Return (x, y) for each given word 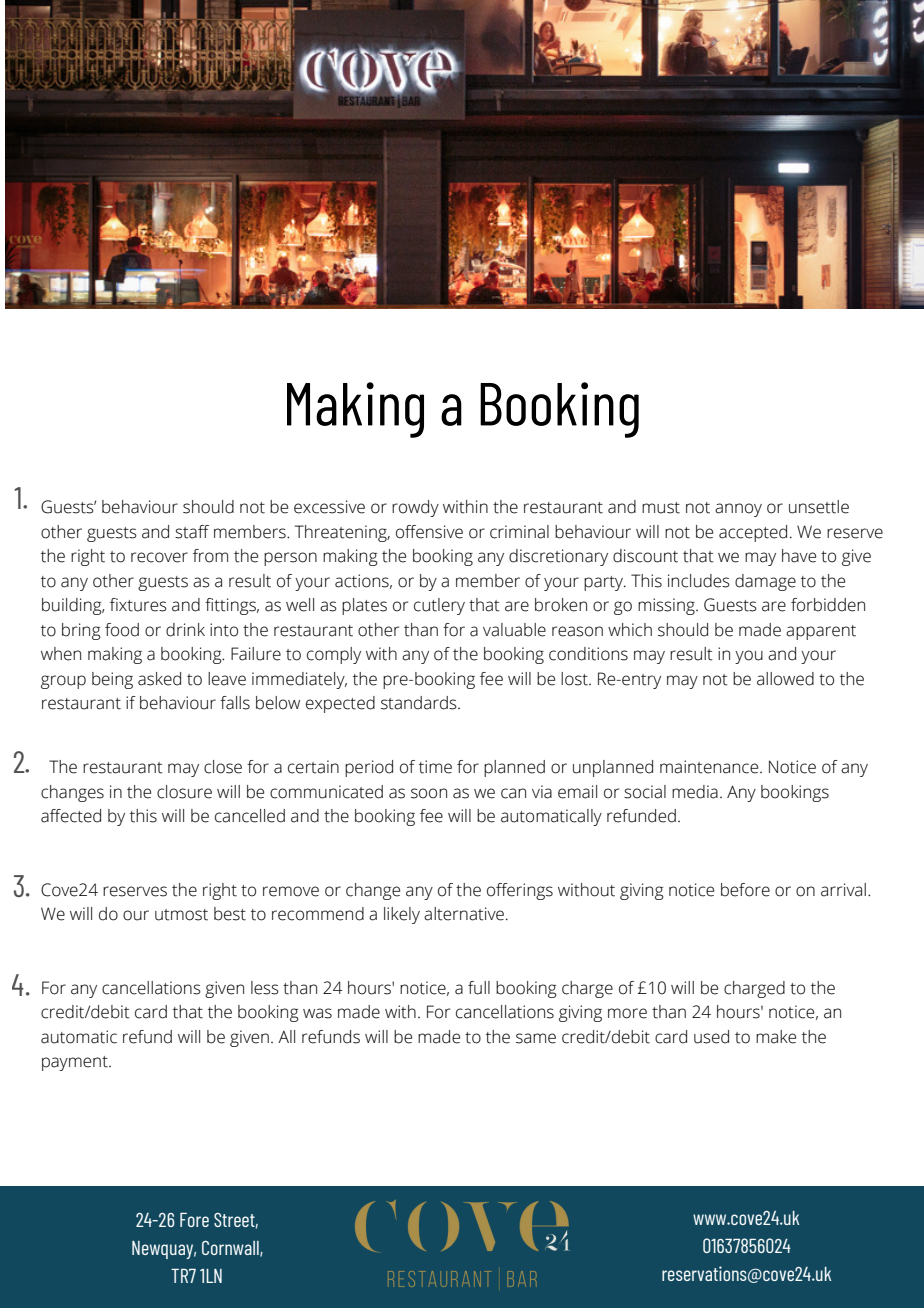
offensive (429, 532)
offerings (520, 891)
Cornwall (231, 1249)
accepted (753, 533)
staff (192, 532)
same (536, 1038)
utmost (181, 915)
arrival (843, 890)
